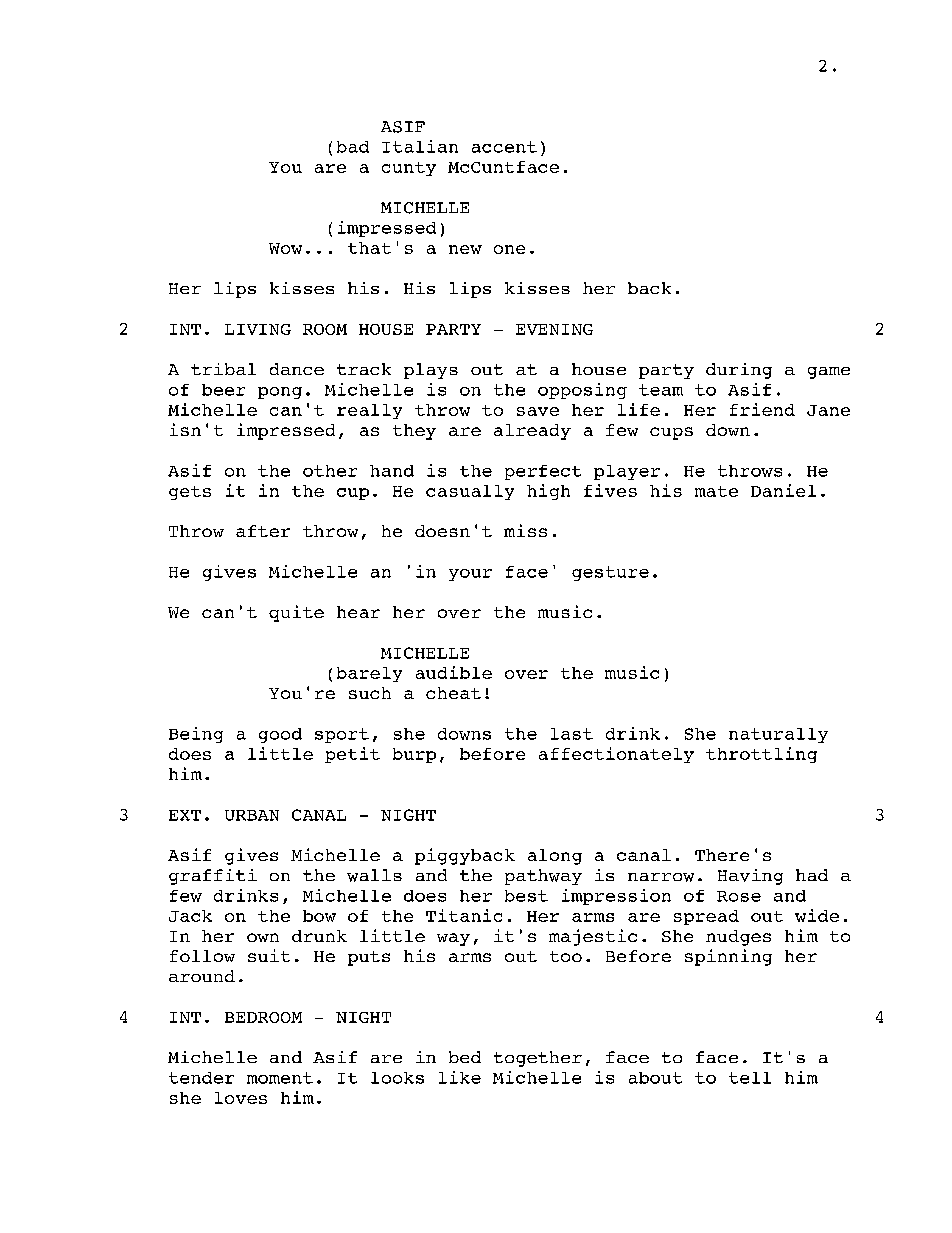 Image resolution: width=952 pixels, height=1233 pixels. I want to click on one, so click(509, 249).
